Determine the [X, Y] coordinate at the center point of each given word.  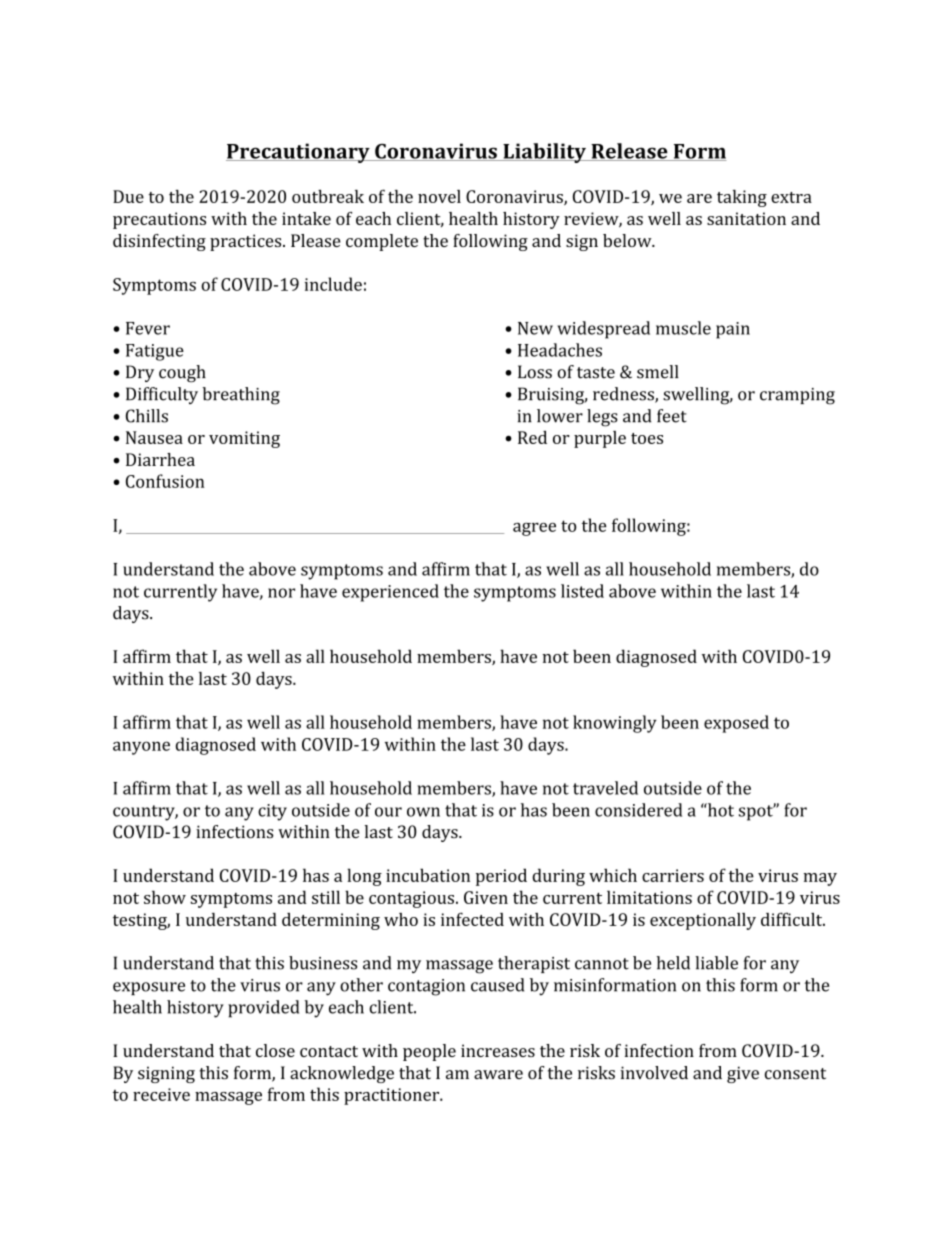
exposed [736, 724]
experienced [390, 593]
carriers [673, 875]
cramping [797, 396]
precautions [159, 220]
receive [161, 1094]
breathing [241, 396]
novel [439, 196]
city [272, 812]
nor [281, 593]
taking [742, 198]
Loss [535, 372]
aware [498, 1075]
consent [795, 1074]
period [501, 877]
